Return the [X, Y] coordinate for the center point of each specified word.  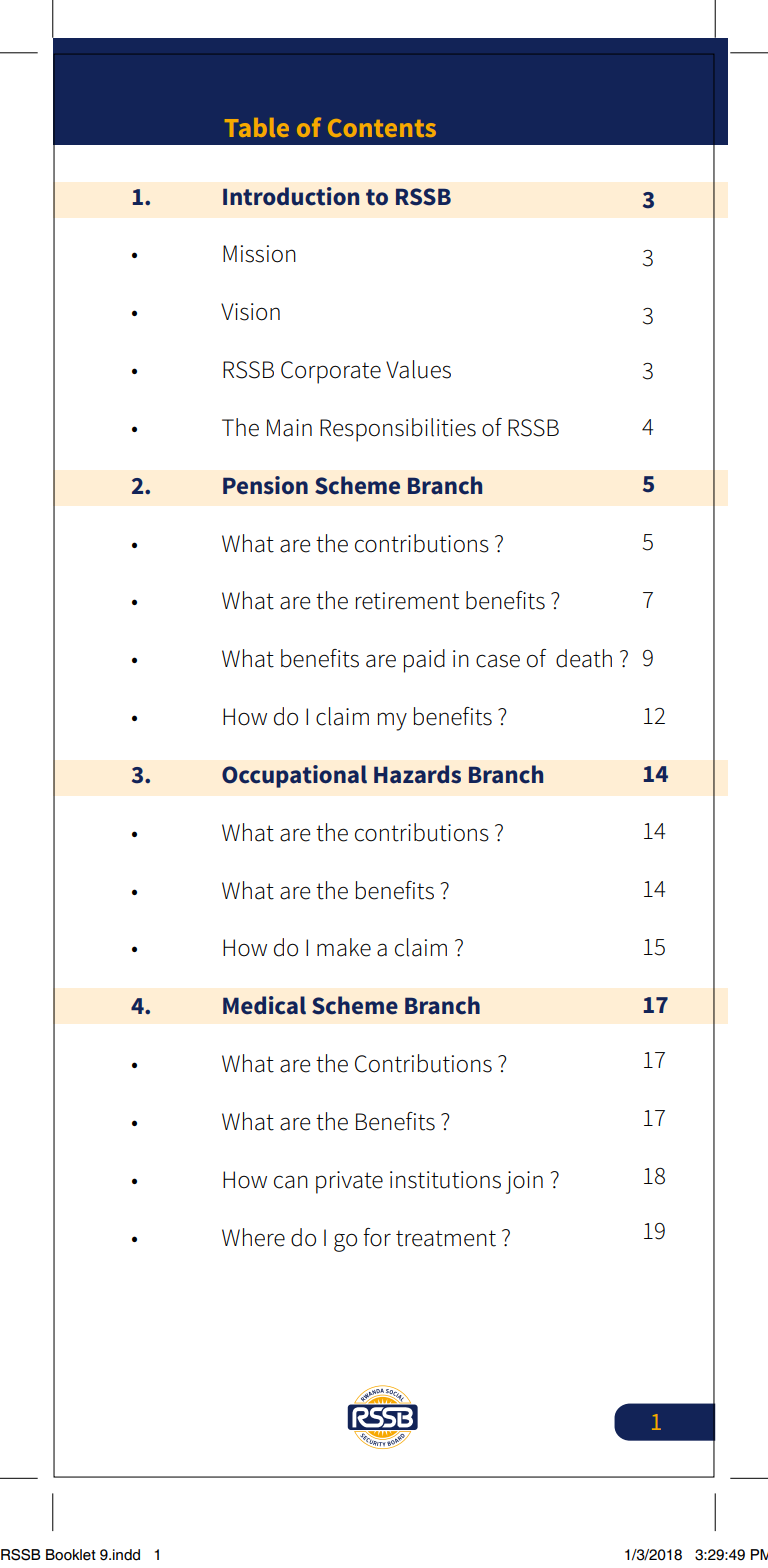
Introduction [291, 196]
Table [257, 127]
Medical [264, 1005]
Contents [382, 128]
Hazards [417, 774]
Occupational [294, 776]
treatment [446, 1238]
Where [253, 1237]
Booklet [71, 1555]
